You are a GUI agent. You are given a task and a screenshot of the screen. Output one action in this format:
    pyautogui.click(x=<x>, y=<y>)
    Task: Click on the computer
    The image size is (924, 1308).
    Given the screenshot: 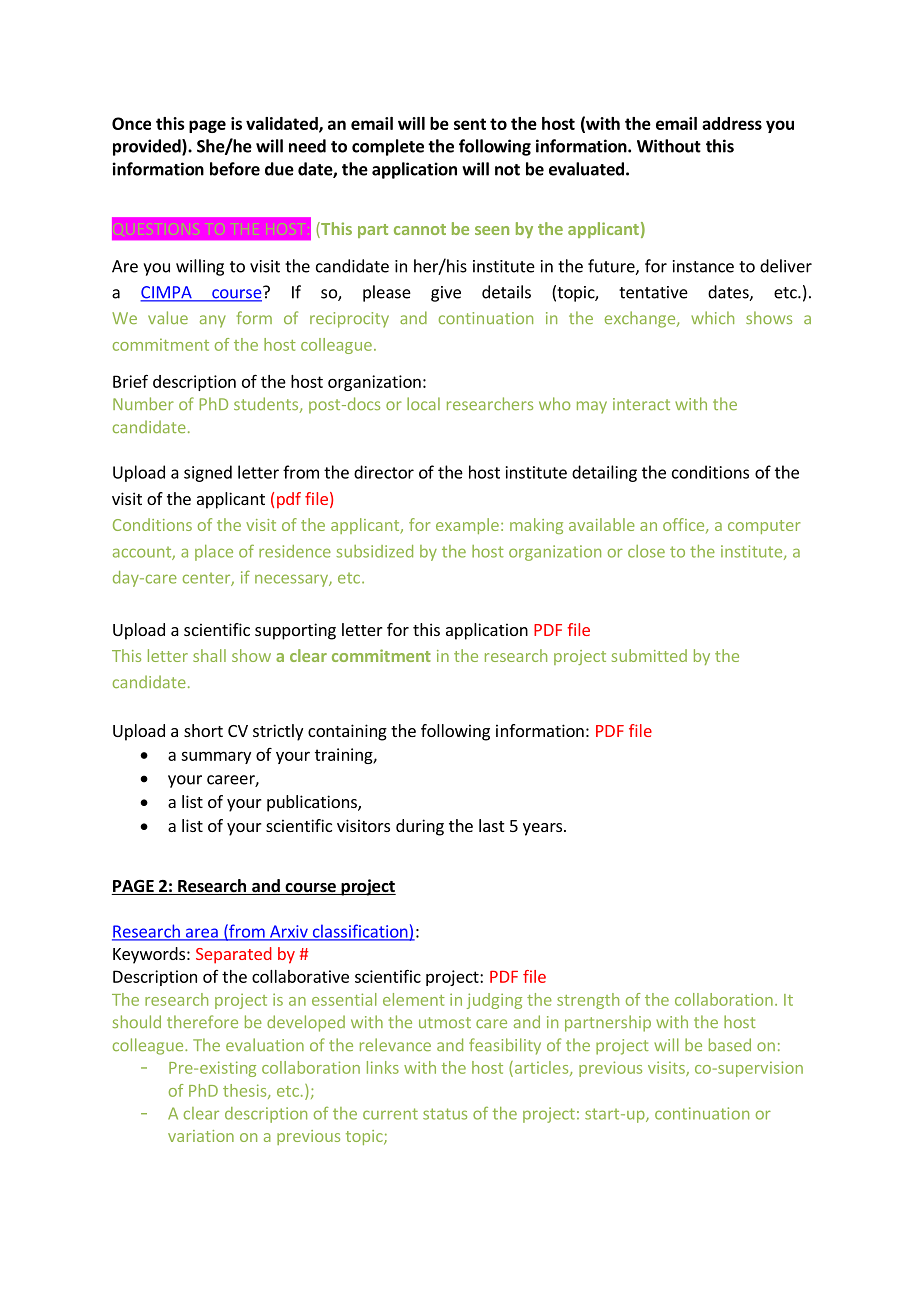 What is the action you would take?
    pyautogui.click(x=764, y=527)
